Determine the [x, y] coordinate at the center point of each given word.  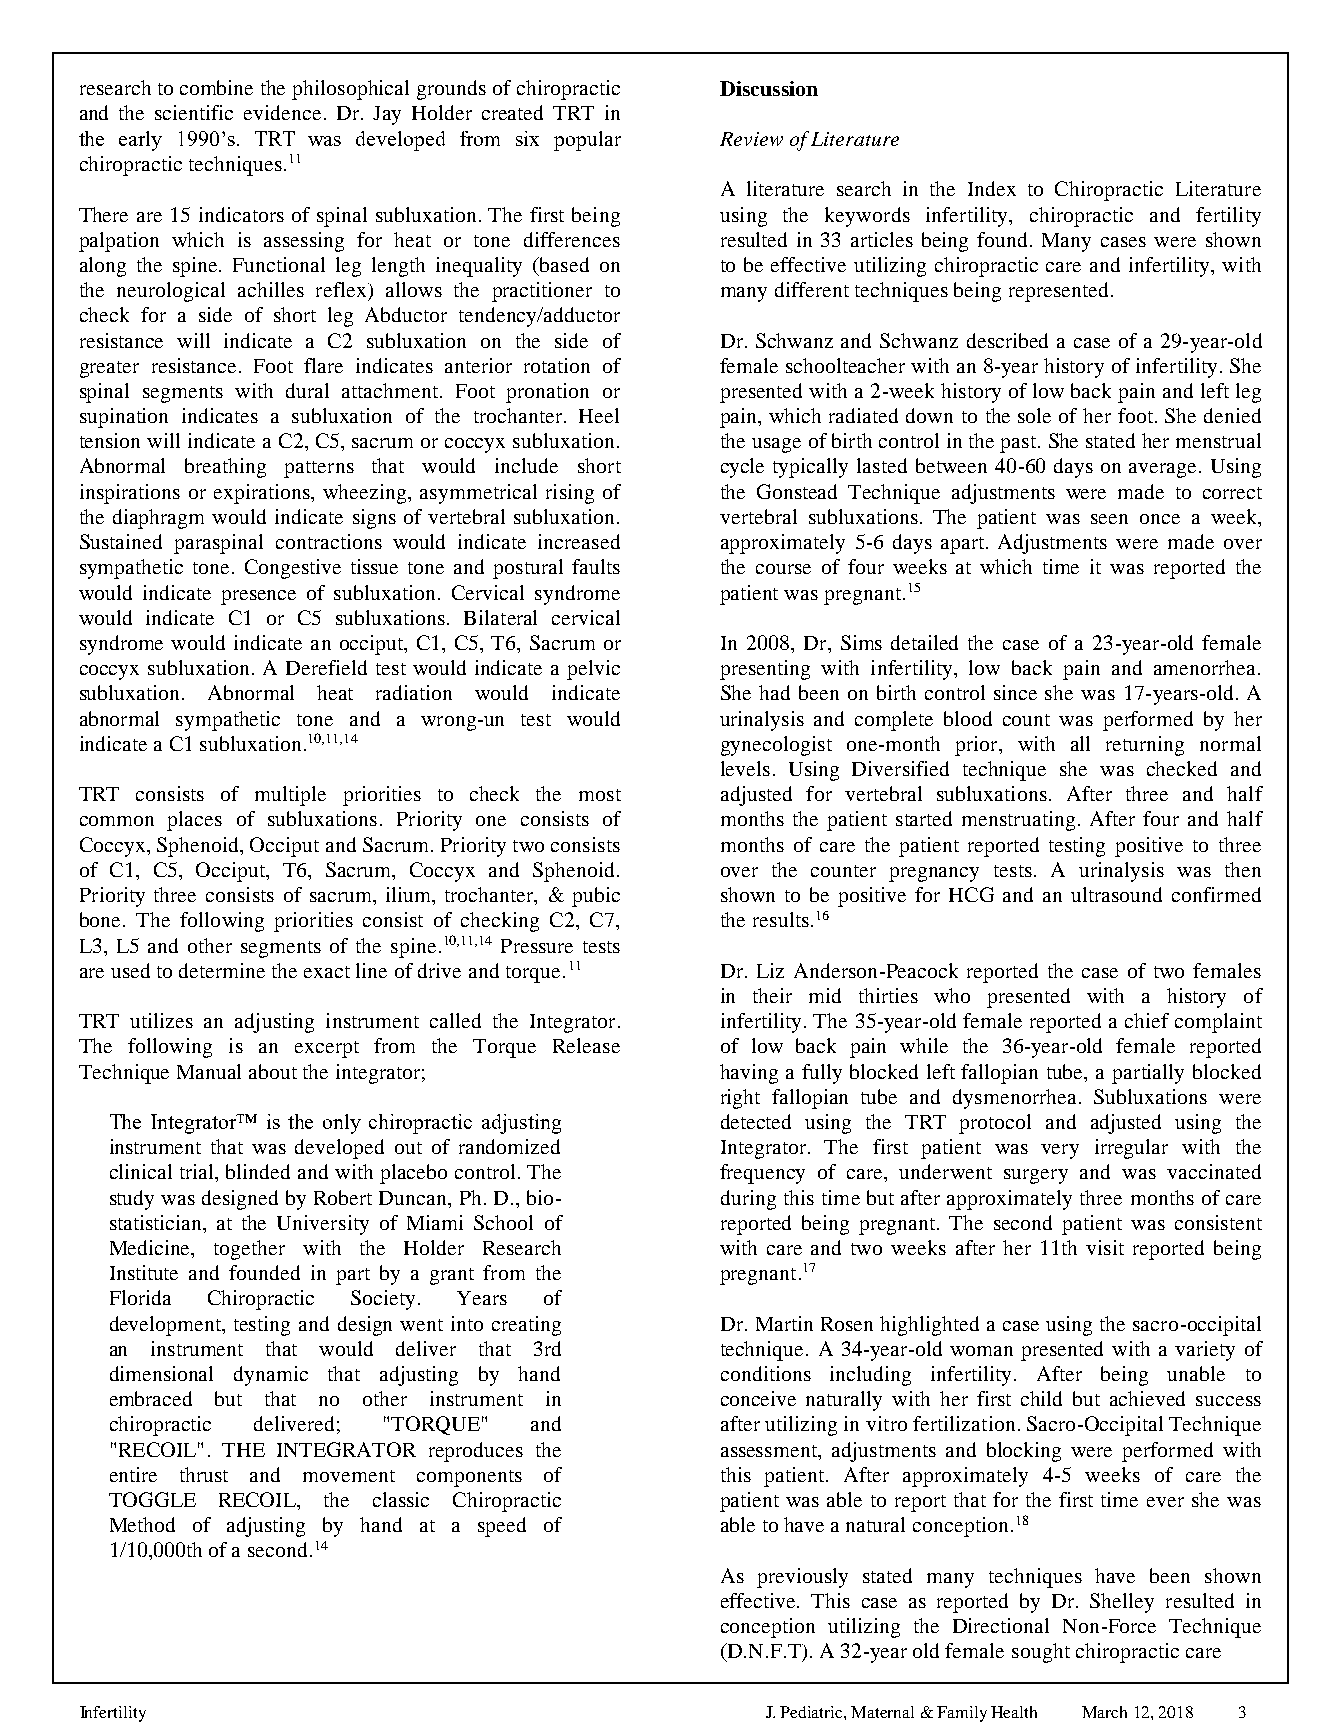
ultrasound [1116, 894]
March [1104, 1712]
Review [751, 139]
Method [142, 1524]
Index [992, 188]
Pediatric [812, 1712]
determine [222, 970]
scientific [194, 112]
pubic [596, 897]
